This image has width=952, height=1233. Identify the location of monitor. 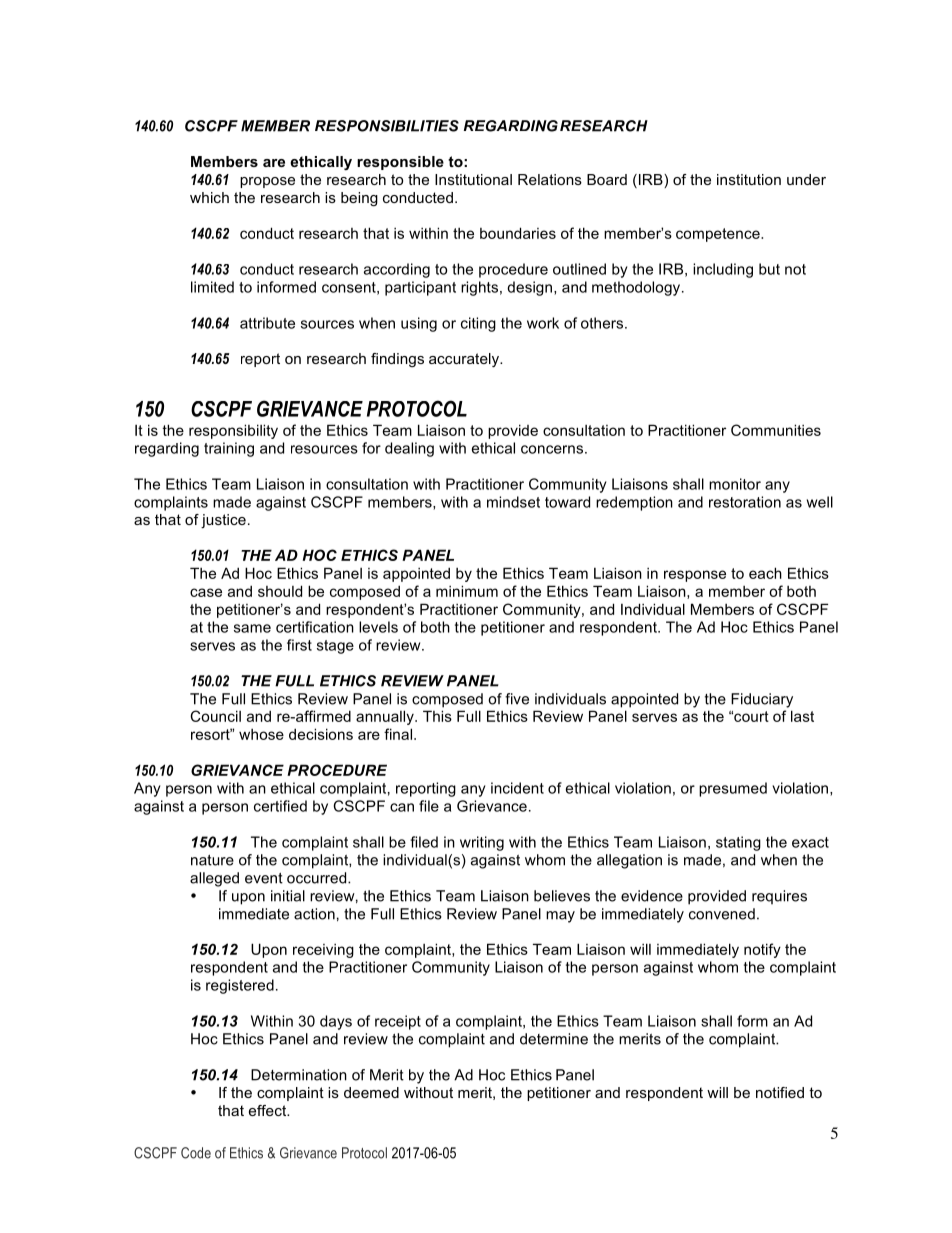
(735, 484).
